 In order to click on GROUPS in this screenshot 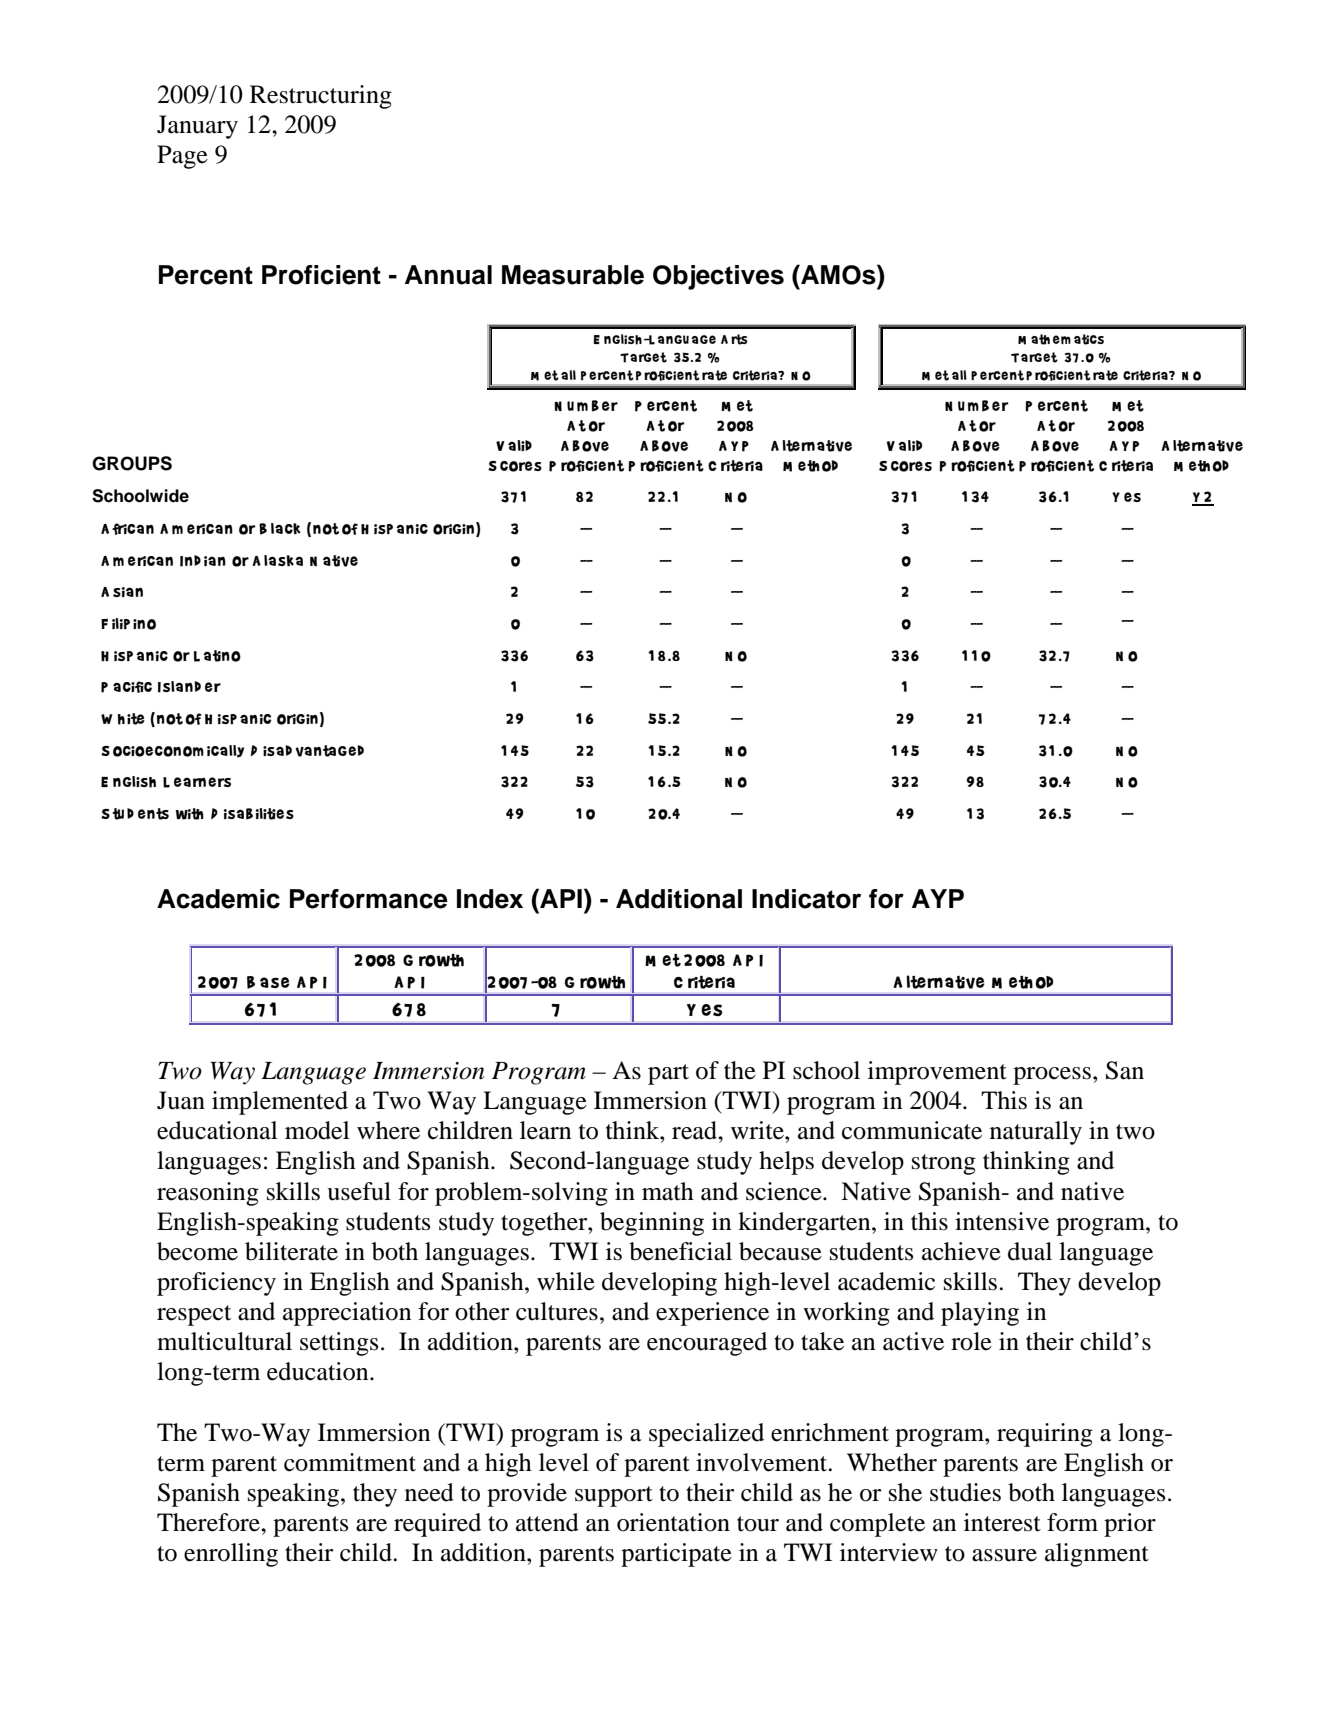, I will do `click(132, 463)`.
